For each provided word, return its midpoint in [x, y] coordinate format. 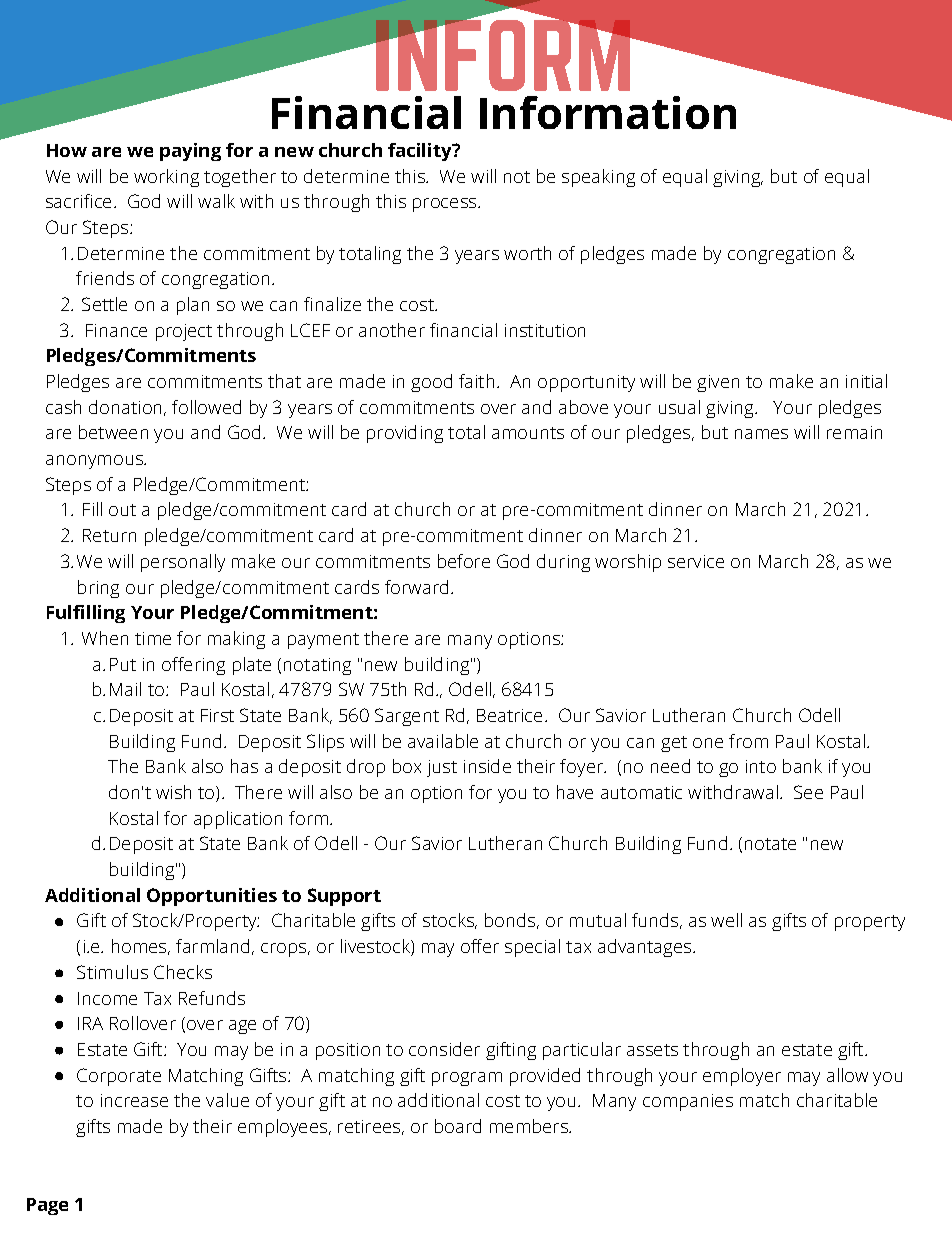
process [446, 205]
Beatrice [509, 715]
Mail [125, 689]
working [166, 178]
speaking [598, 178]
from [748, 741]
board [458, 1126]
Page [47, 1206]
